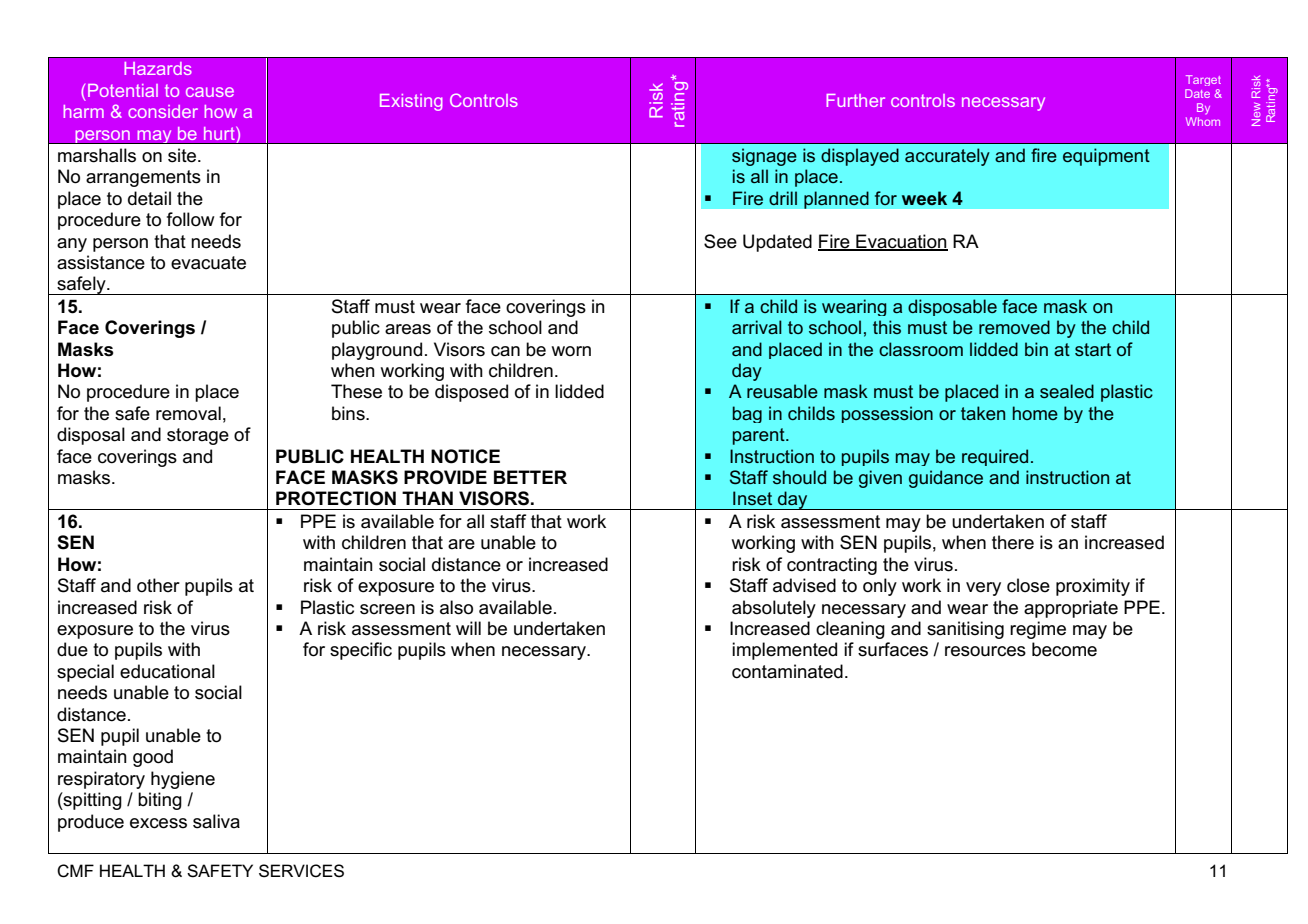  Describe the element at coordinates (210, 92) in the screenshot. I see `cause` at that location.
